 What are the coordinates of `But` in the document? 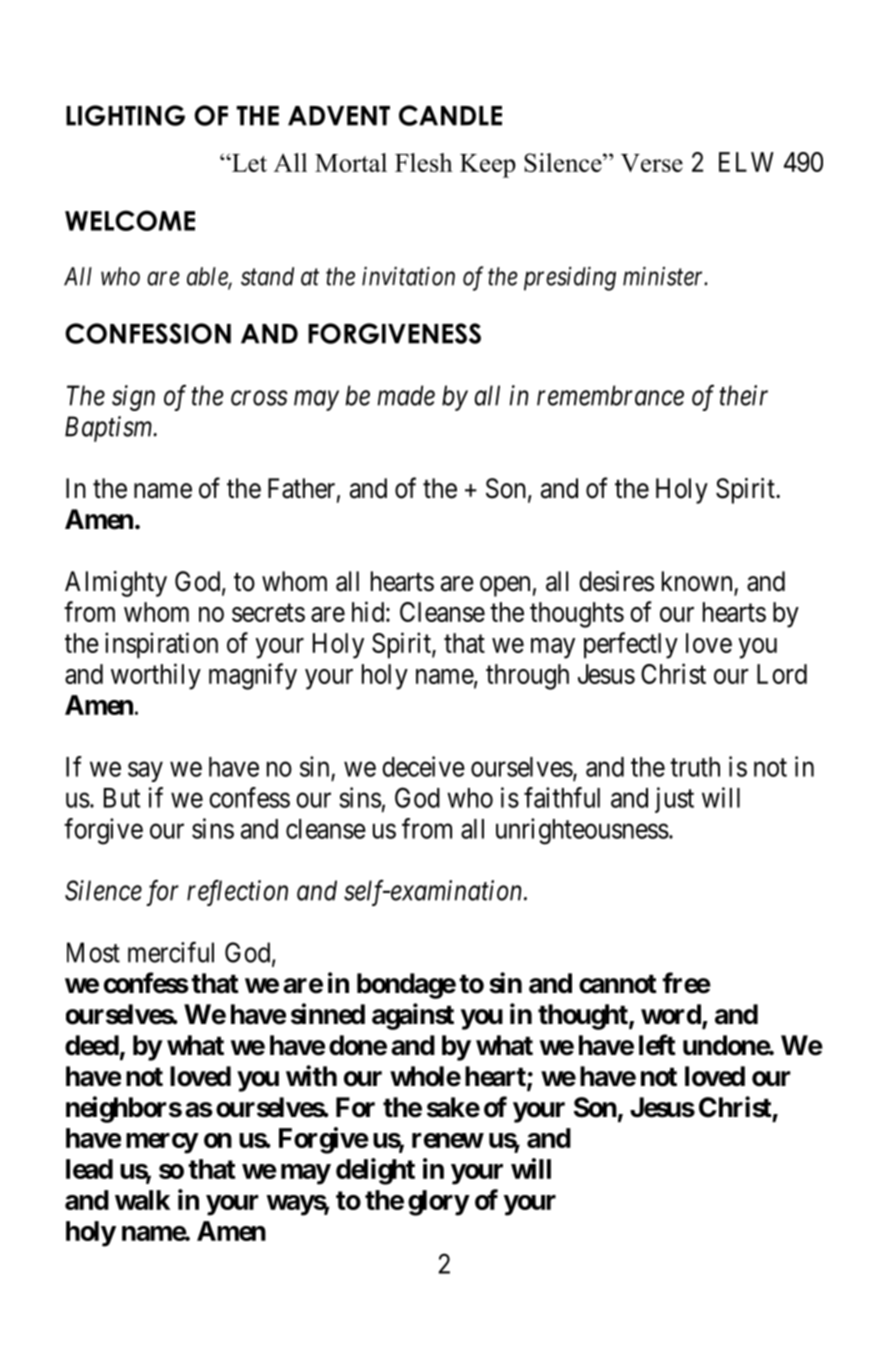 It's located at (122, 798).
